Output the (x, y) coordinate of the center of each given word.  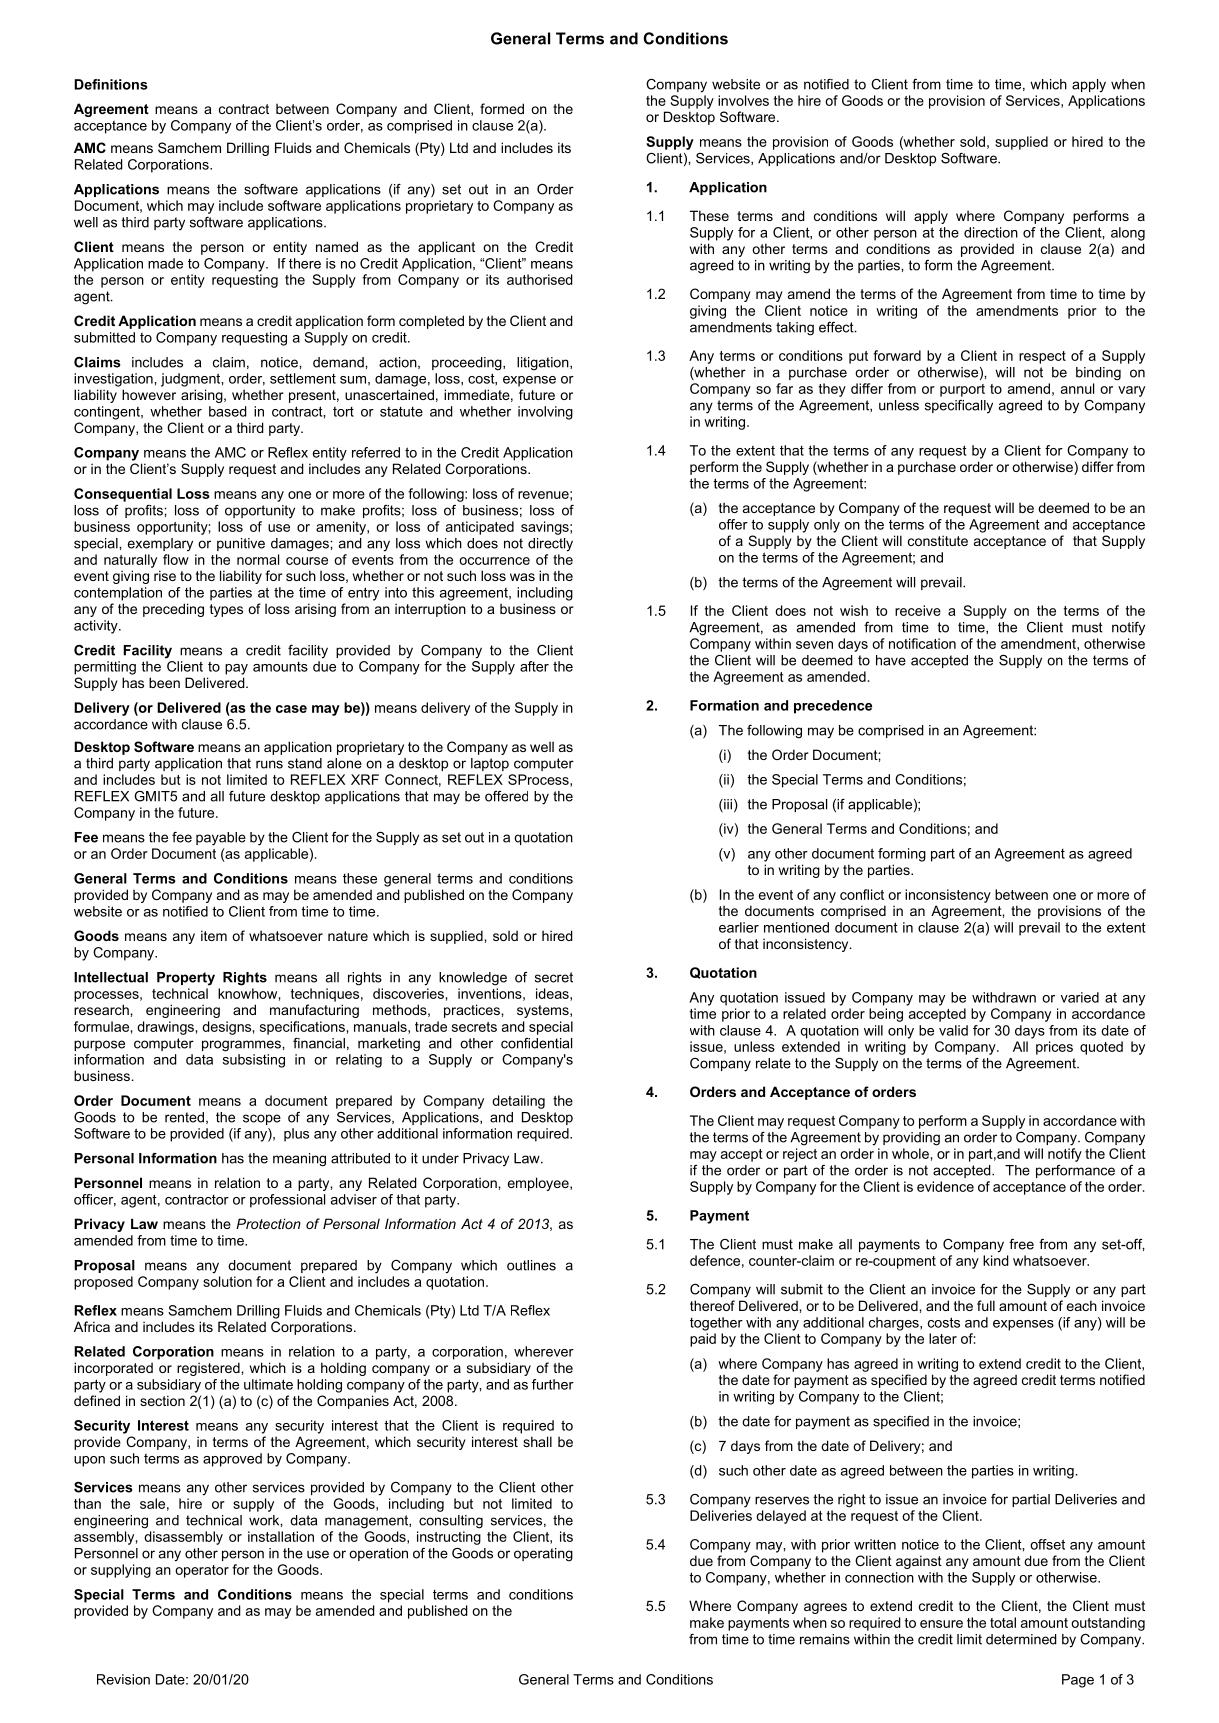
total (1003, 1622)
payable (221, 839)
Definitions (111, 84)
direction (991, 232)
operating (543, 1555)
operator (202, 1571)
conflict (862, 894)
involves (743, 100)
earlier (739, 927)
